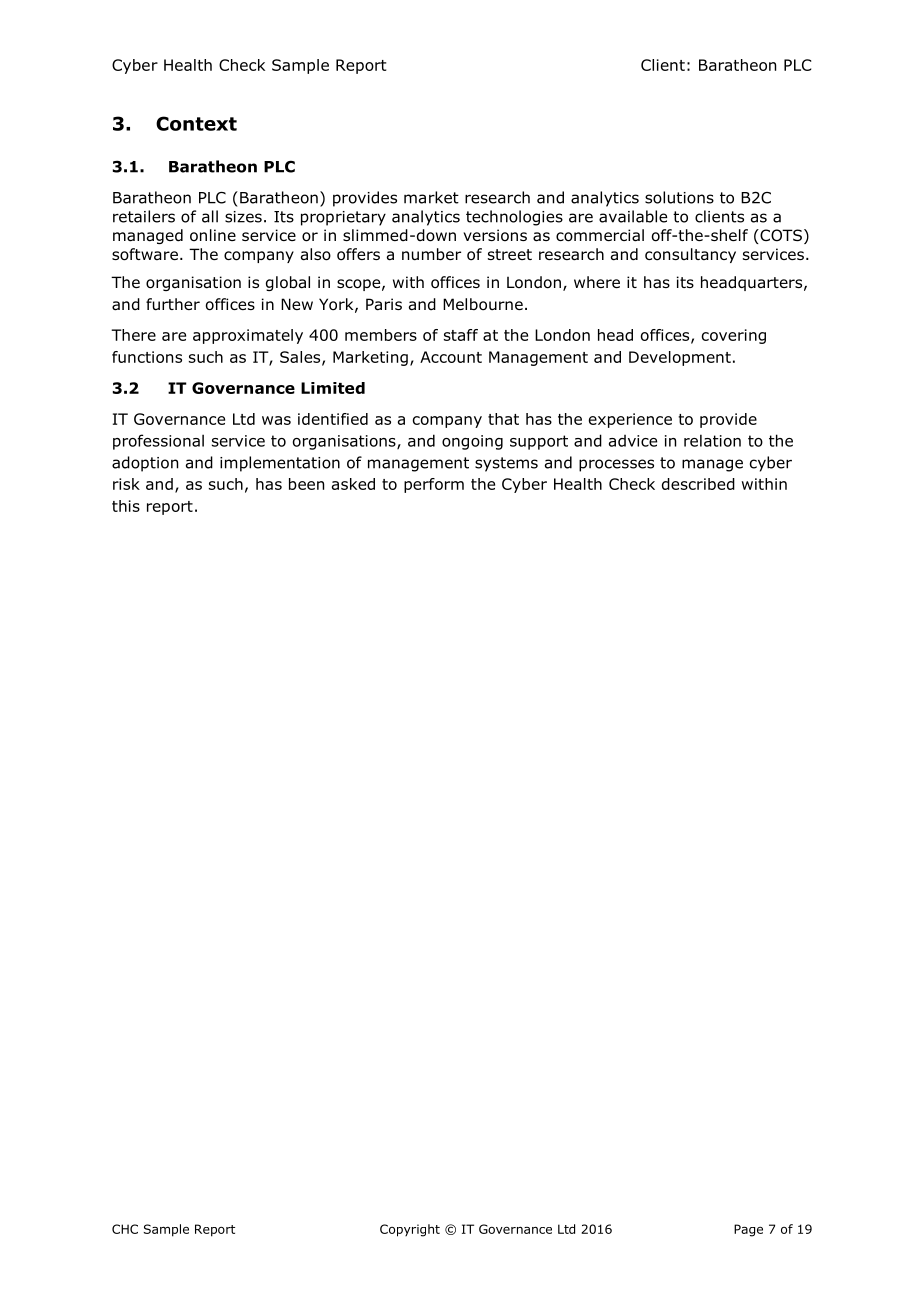  I want to click on technologies, so click(514, 218).
